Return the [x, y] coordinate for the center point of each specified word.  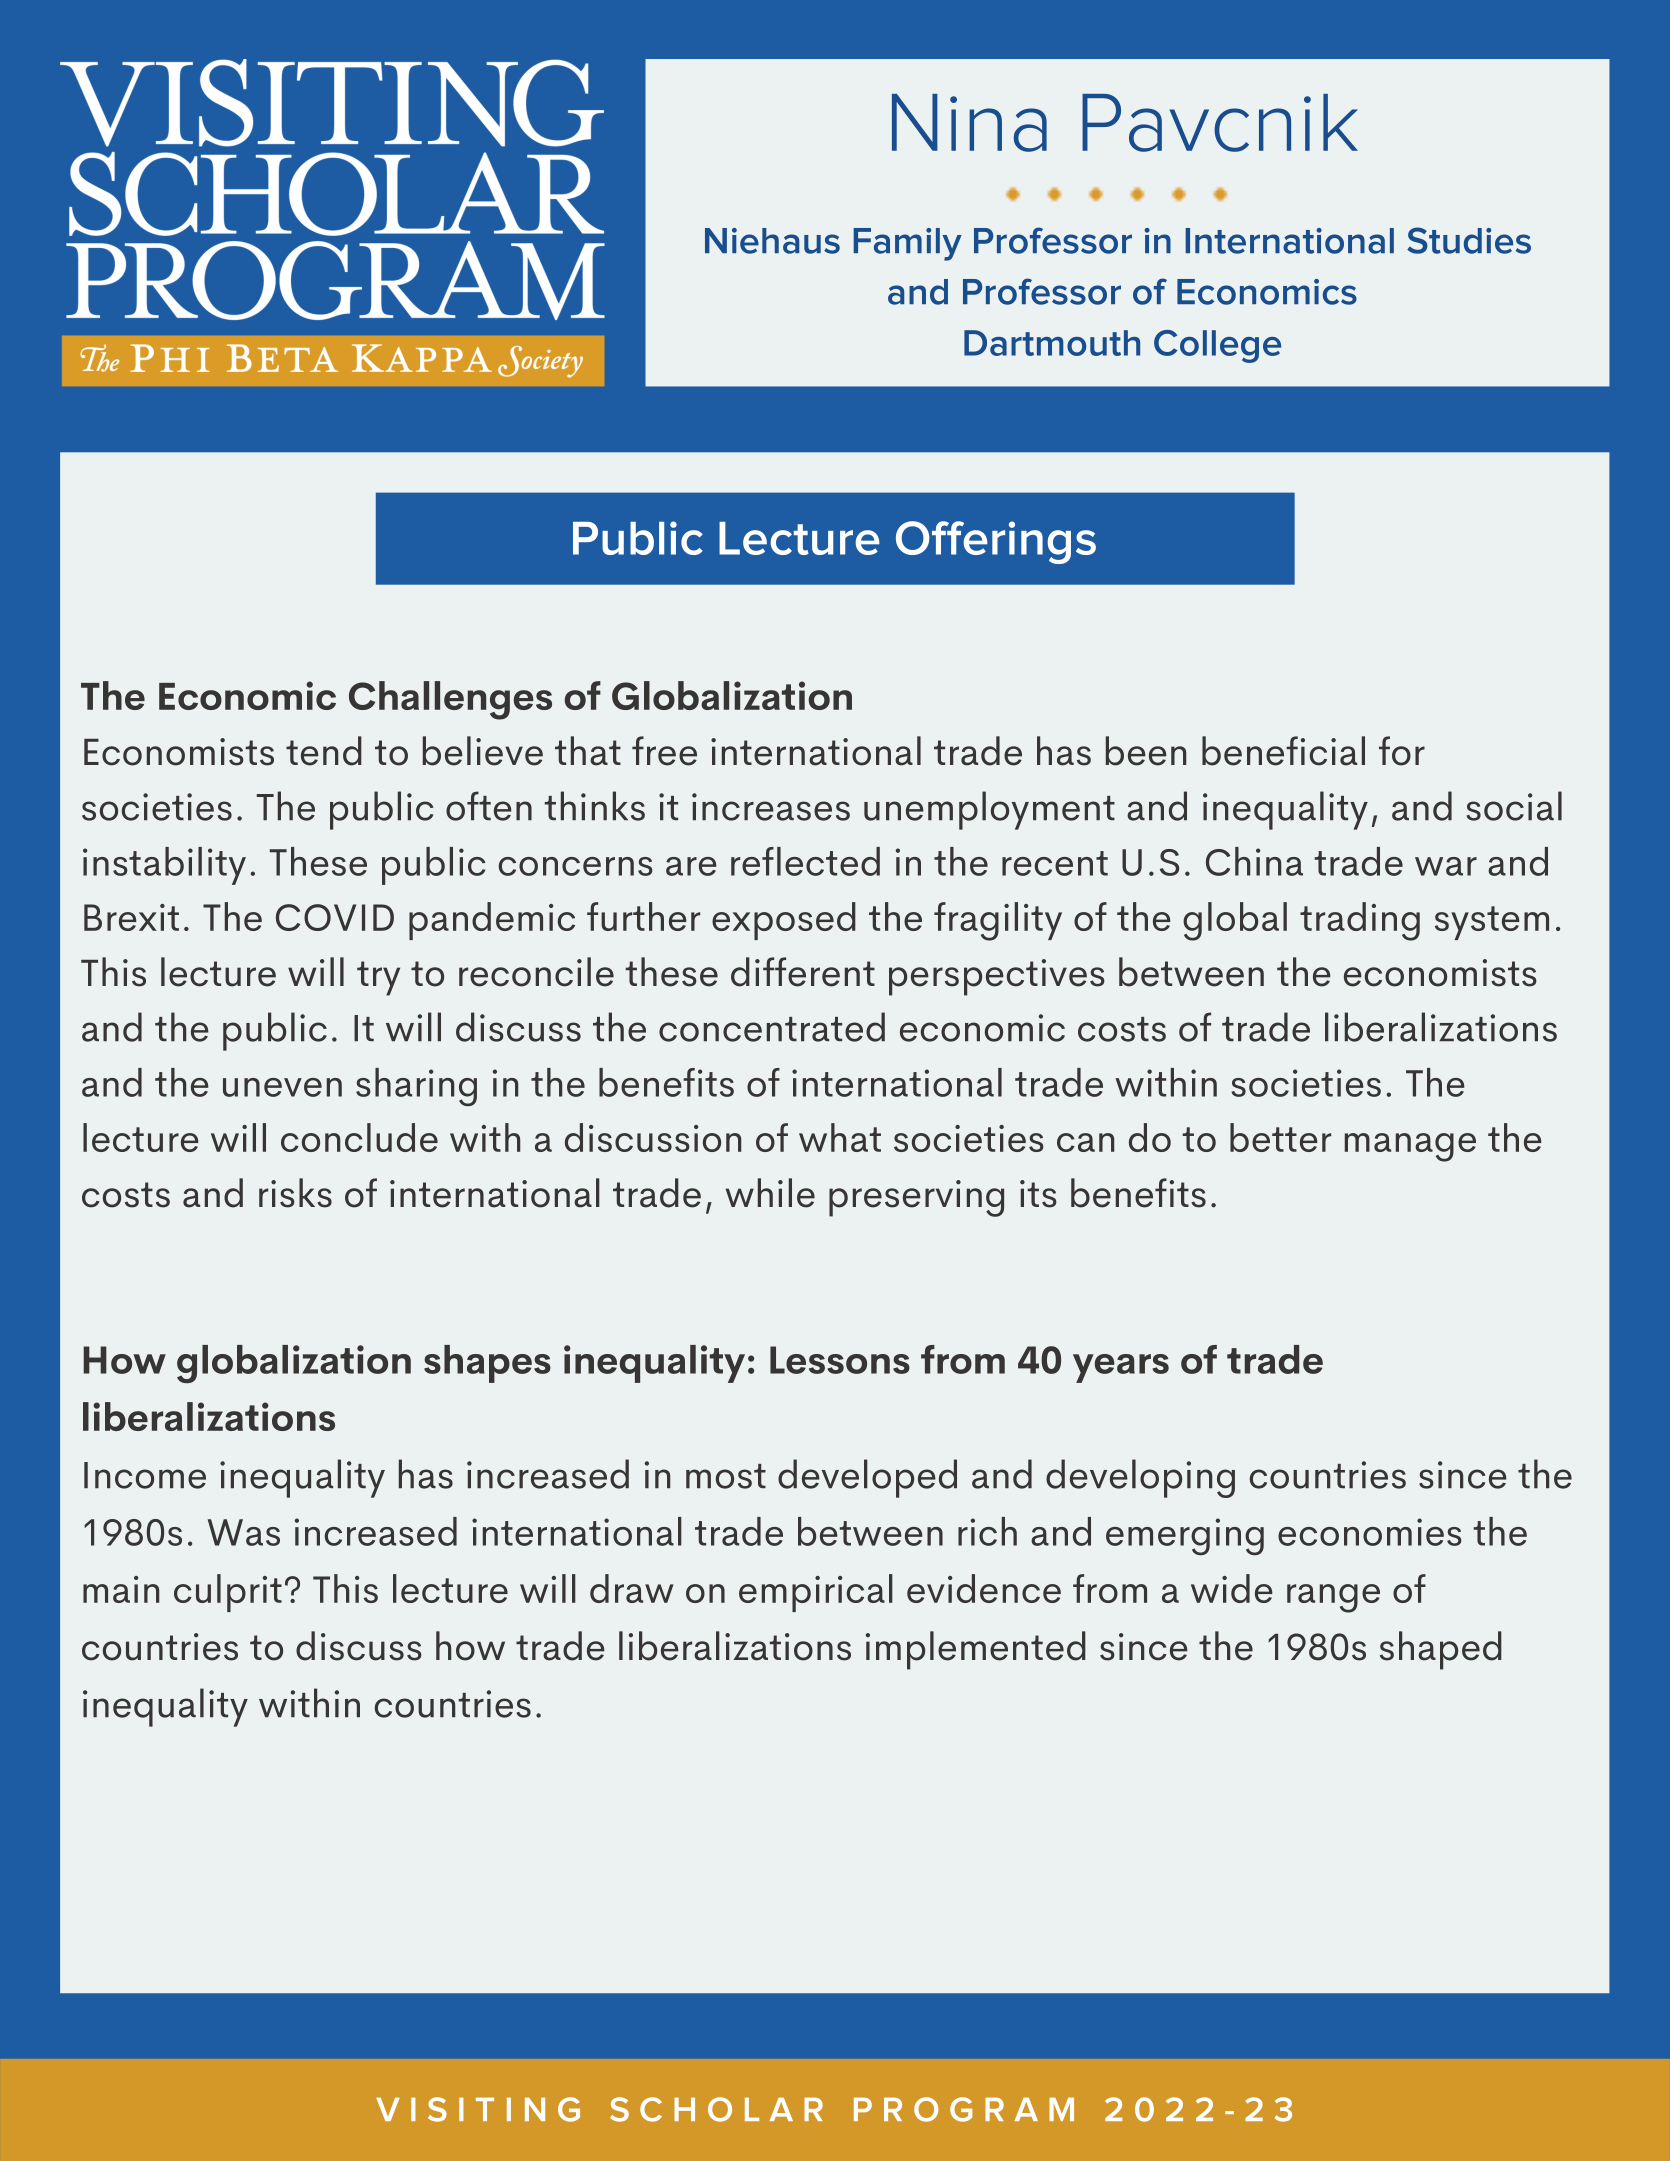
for [1402, 751]
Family [907, 244]
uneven [282, 1087]
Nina [969, 123]
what [840, 1137]
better [1280, 1137]
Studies [1469, 240]
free [664, 751]
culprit [228, 1593]
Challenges [450, 700]
